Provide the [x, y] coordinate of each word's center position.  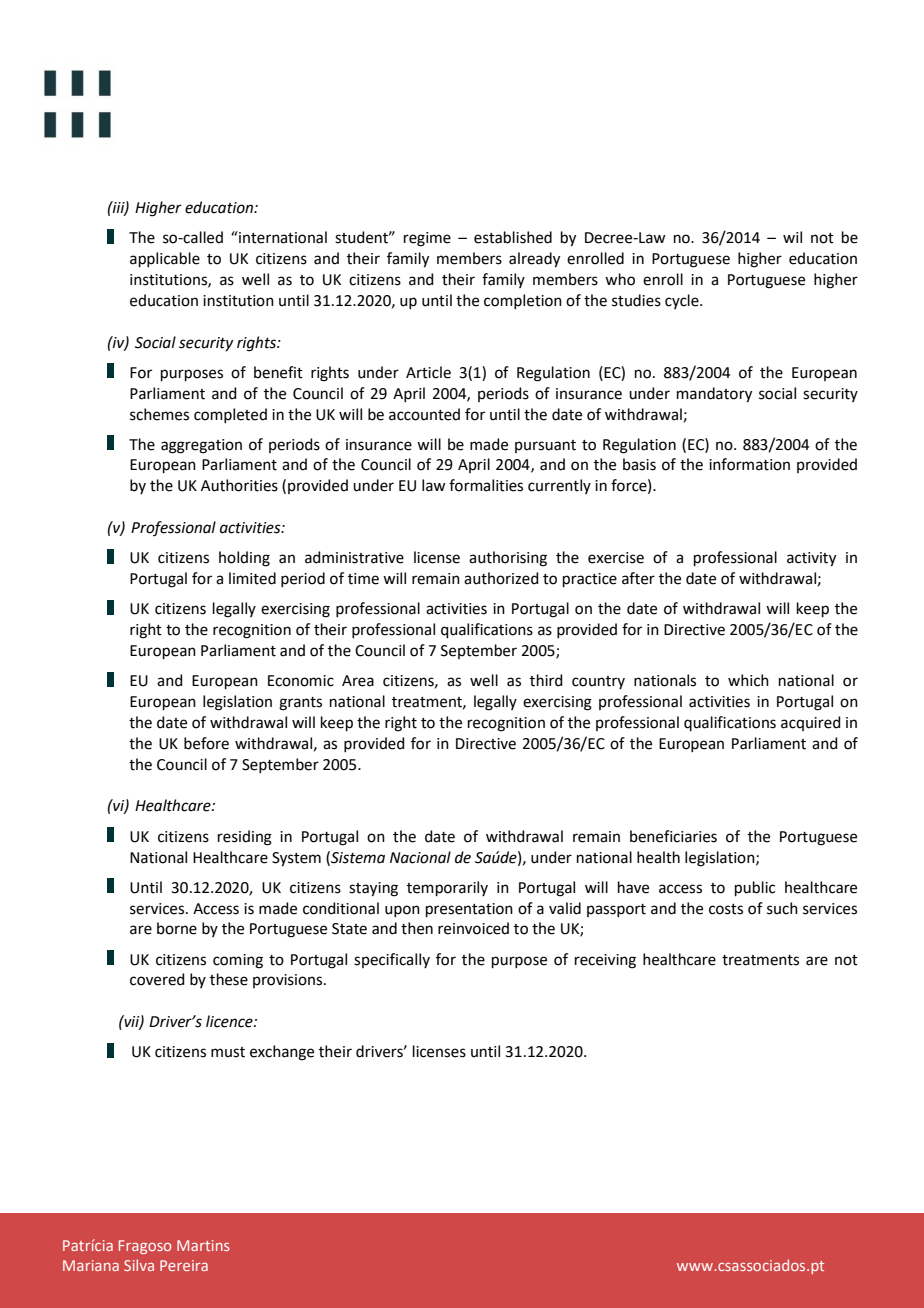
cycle [683, 301]
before [206, 743]
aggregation [201, 446]
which [748, 680]
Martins [203, 1245]
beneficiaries [673, 836]
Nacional [420, 857]
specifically [392, 960]
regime [427, 239]
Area [358, 681]
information [749, 464]
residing [245, 838]
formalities [486, 485]
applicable [165, 259]
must [228, 1052]
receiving [605, 961]
